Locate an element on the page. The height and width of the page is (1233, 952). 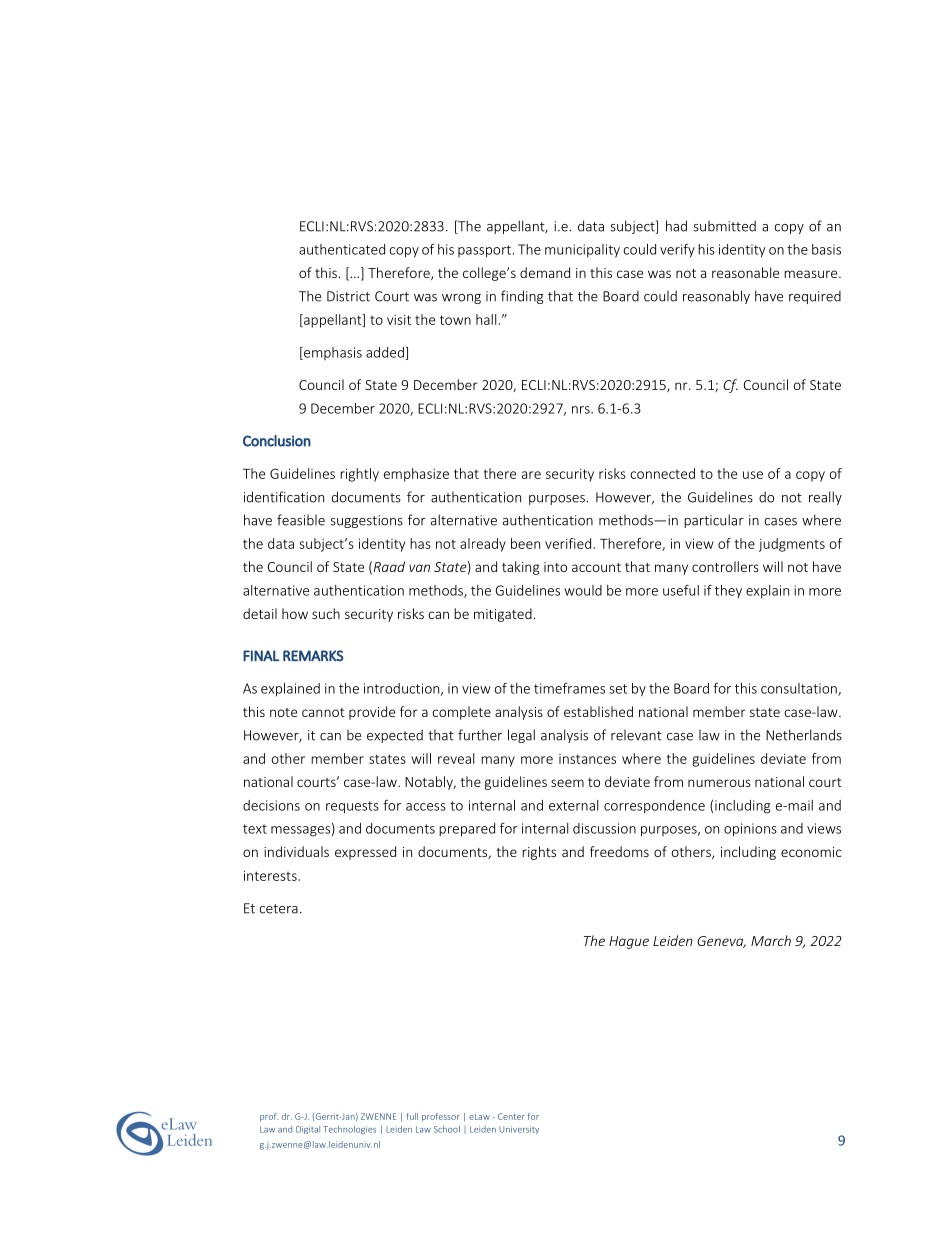
rightly is located at coordinates (359, 475).
